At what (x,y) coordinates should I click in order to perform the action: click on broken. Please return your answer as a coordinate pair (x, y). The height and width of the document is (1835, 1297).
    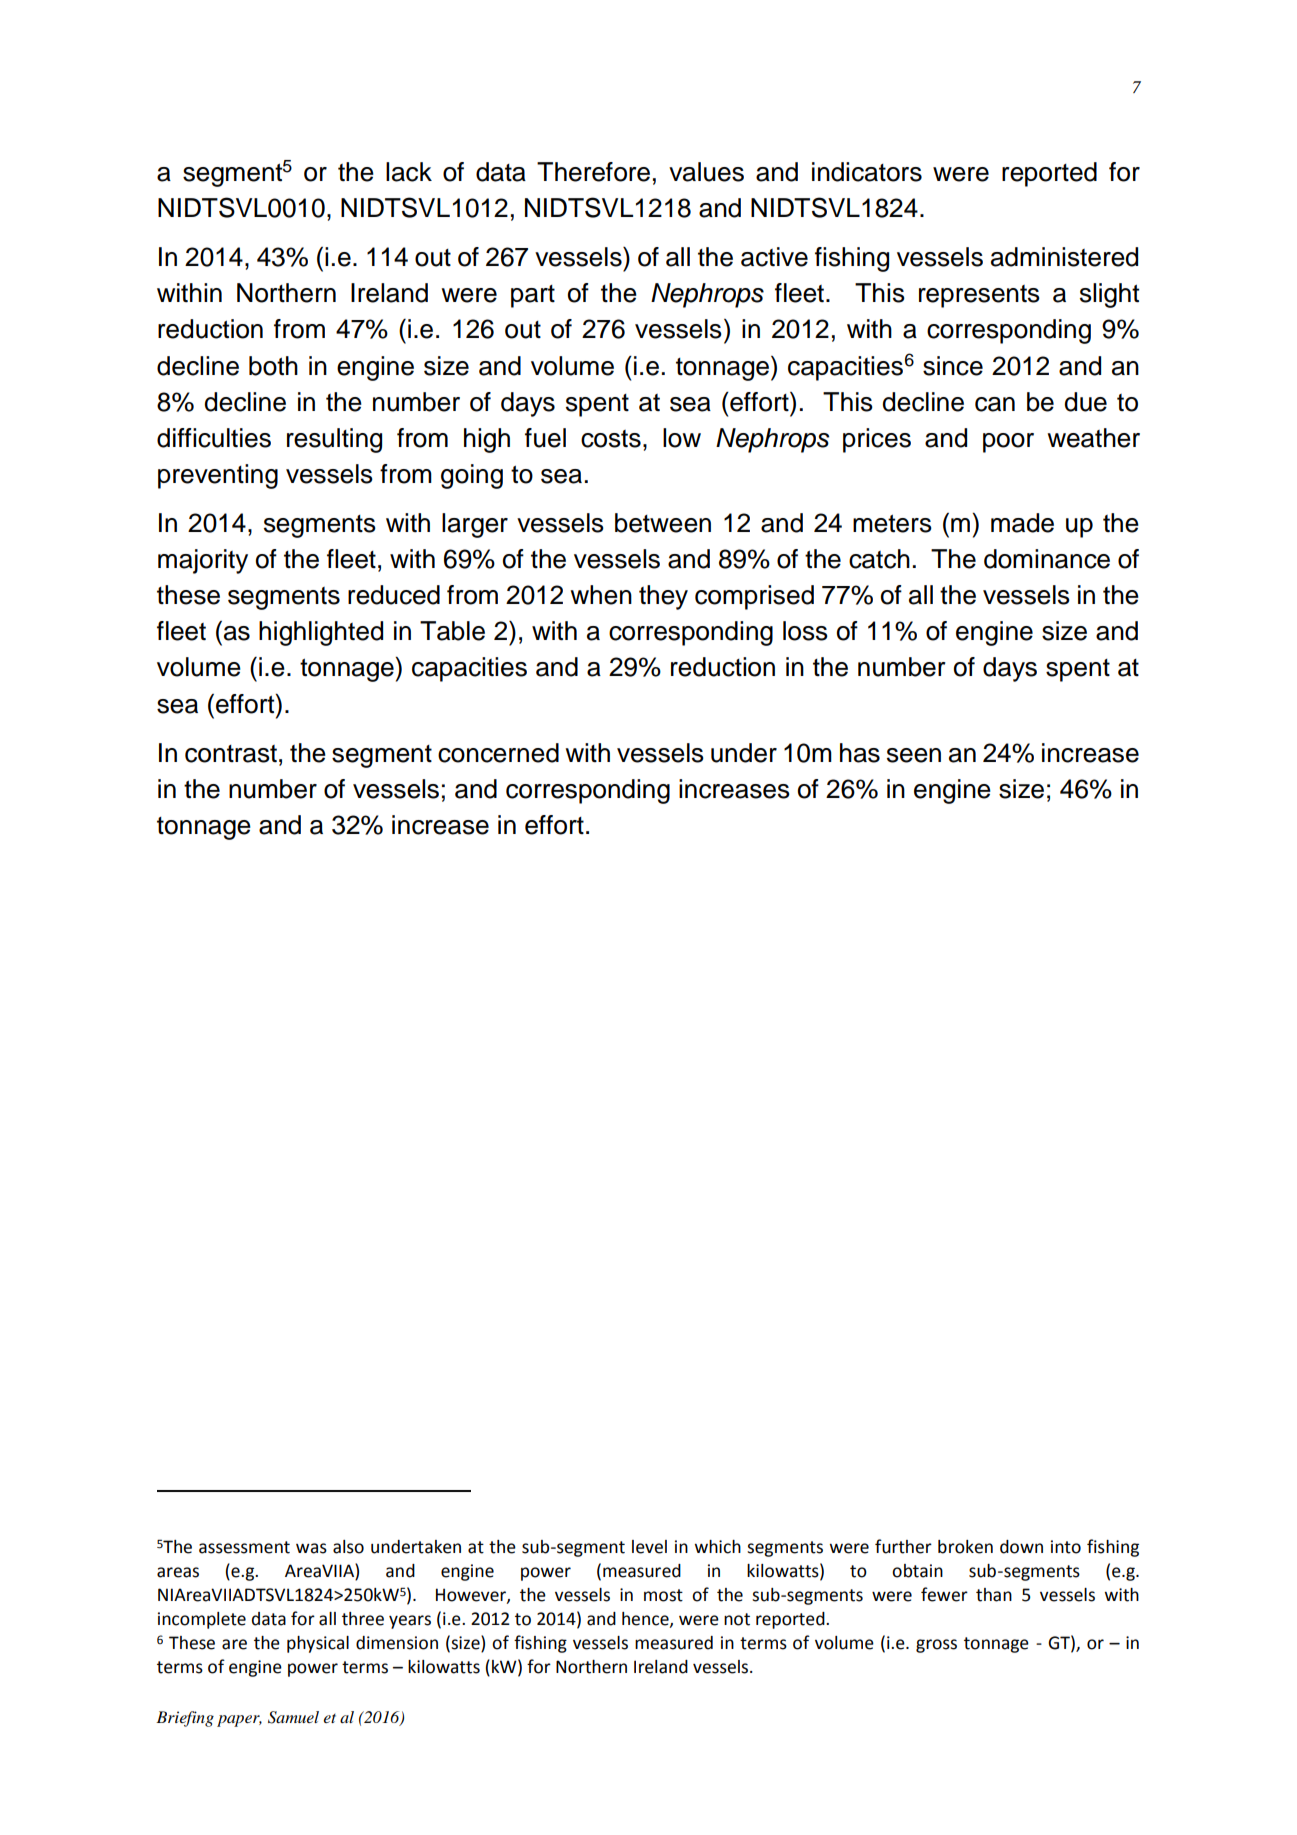
    Looking at the image, I should click on (965, 1547).
